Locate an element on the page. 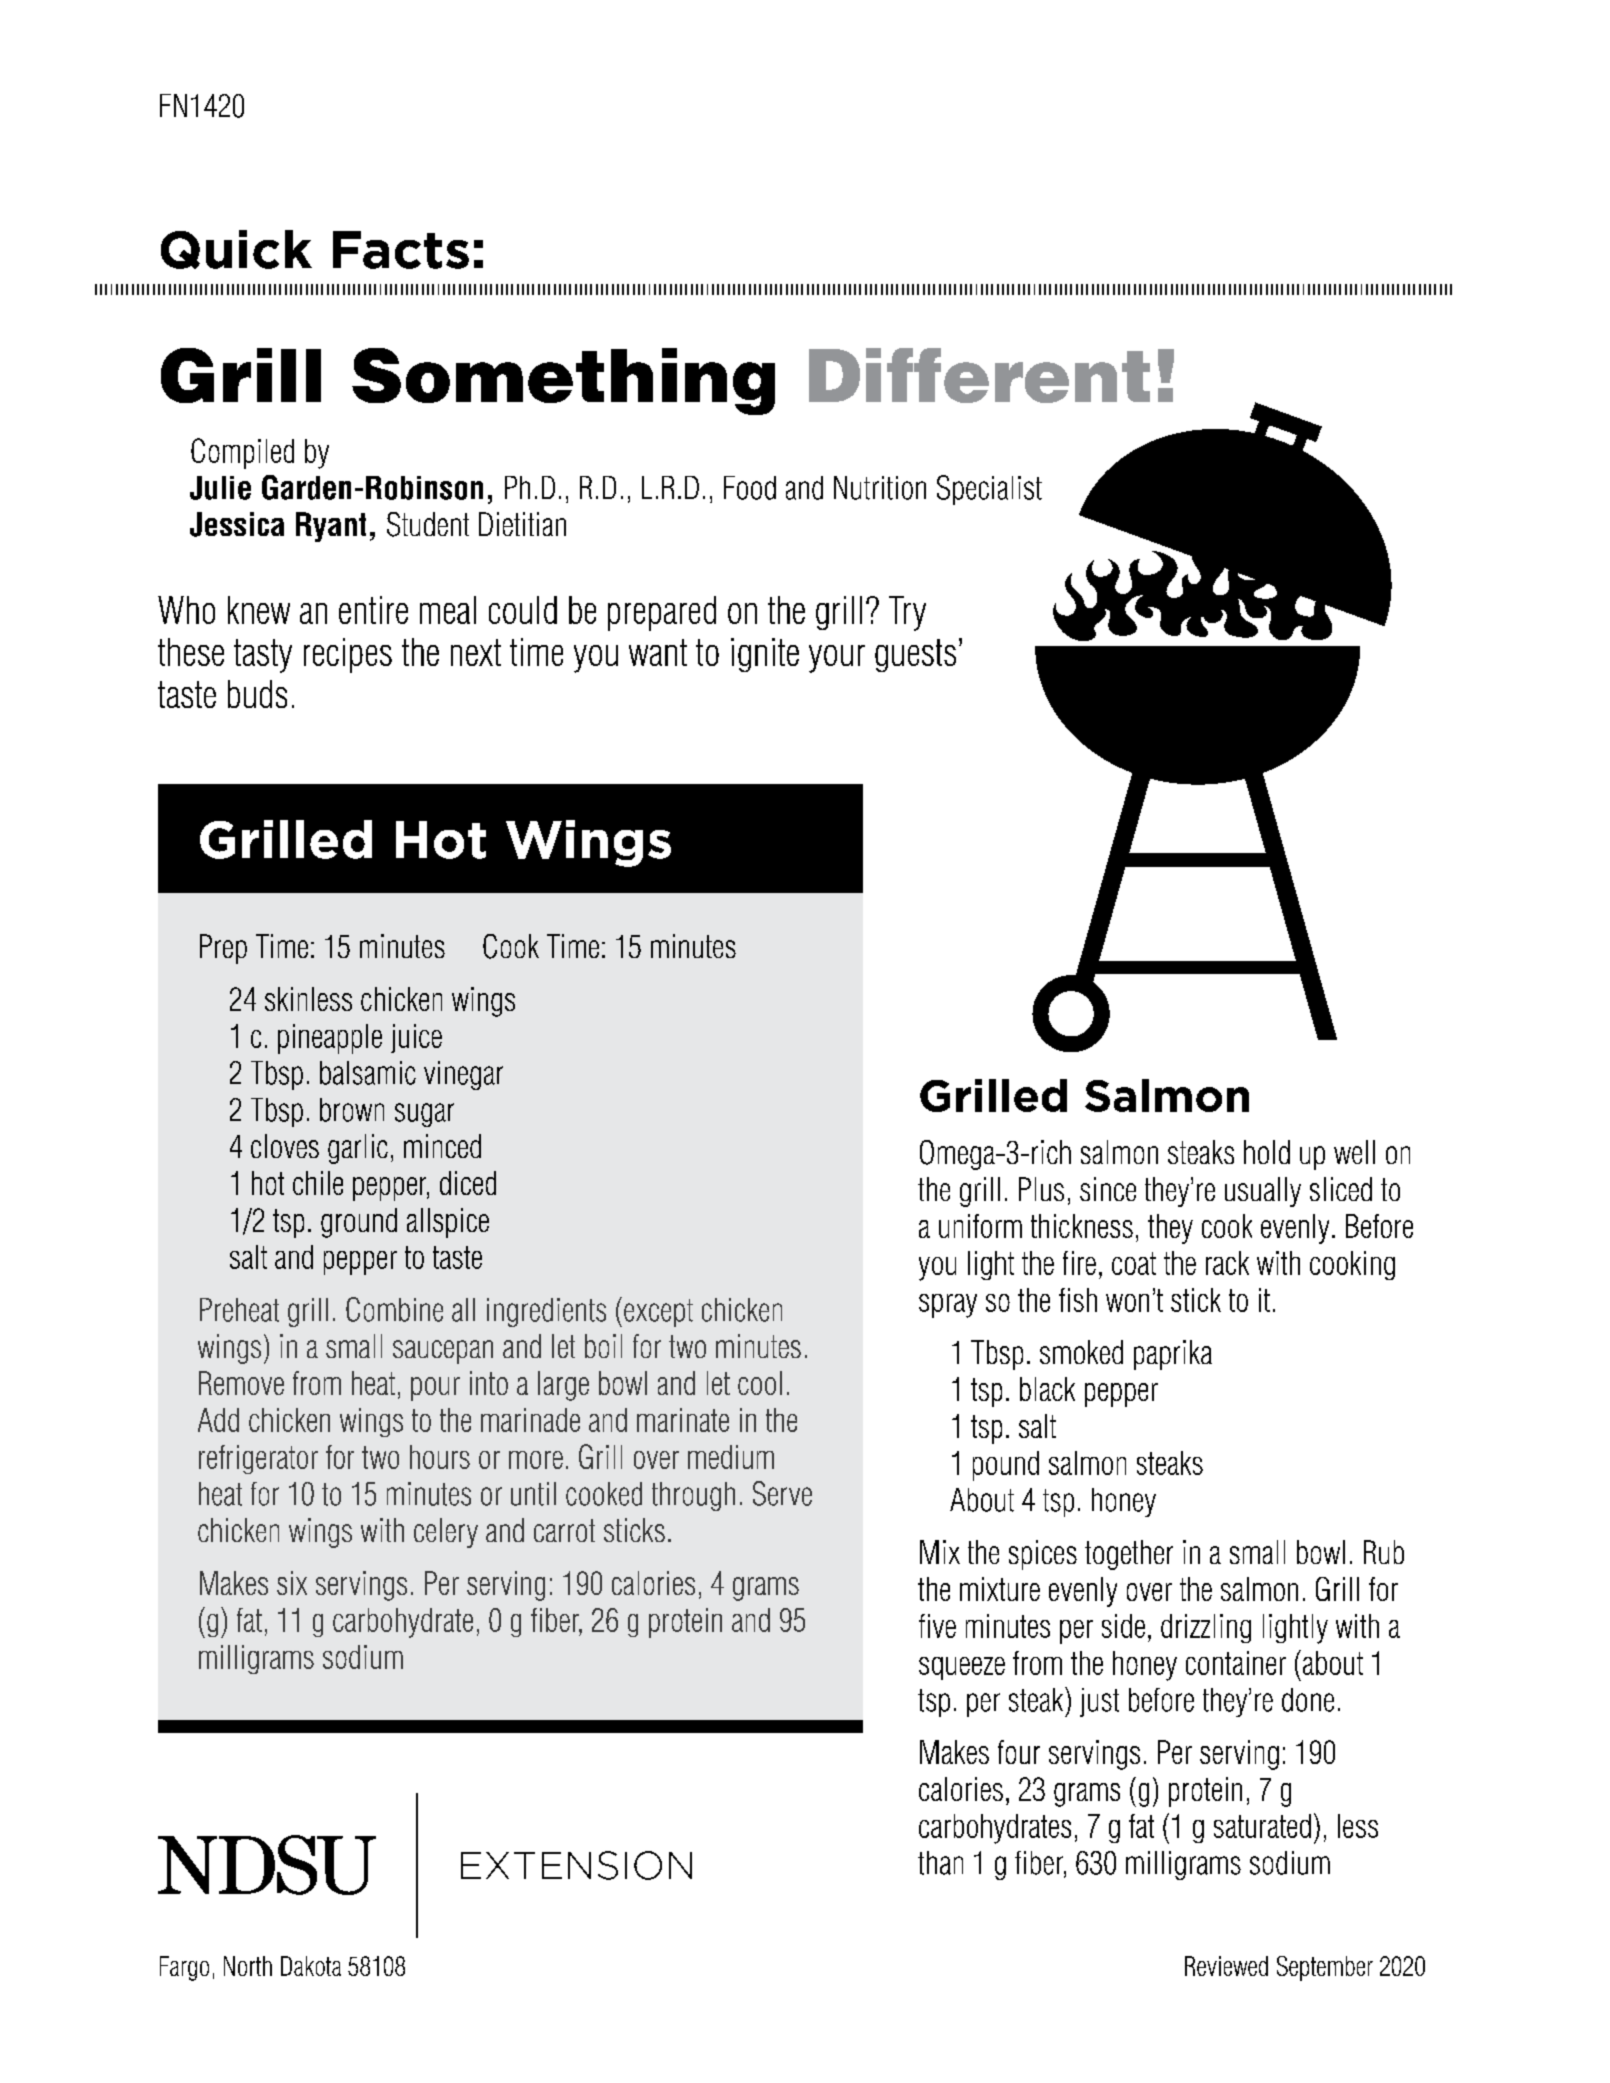 Image resolution: width=1610 pixels, height=2083 pixels. hold is located at coordinates (1267, 1152).
